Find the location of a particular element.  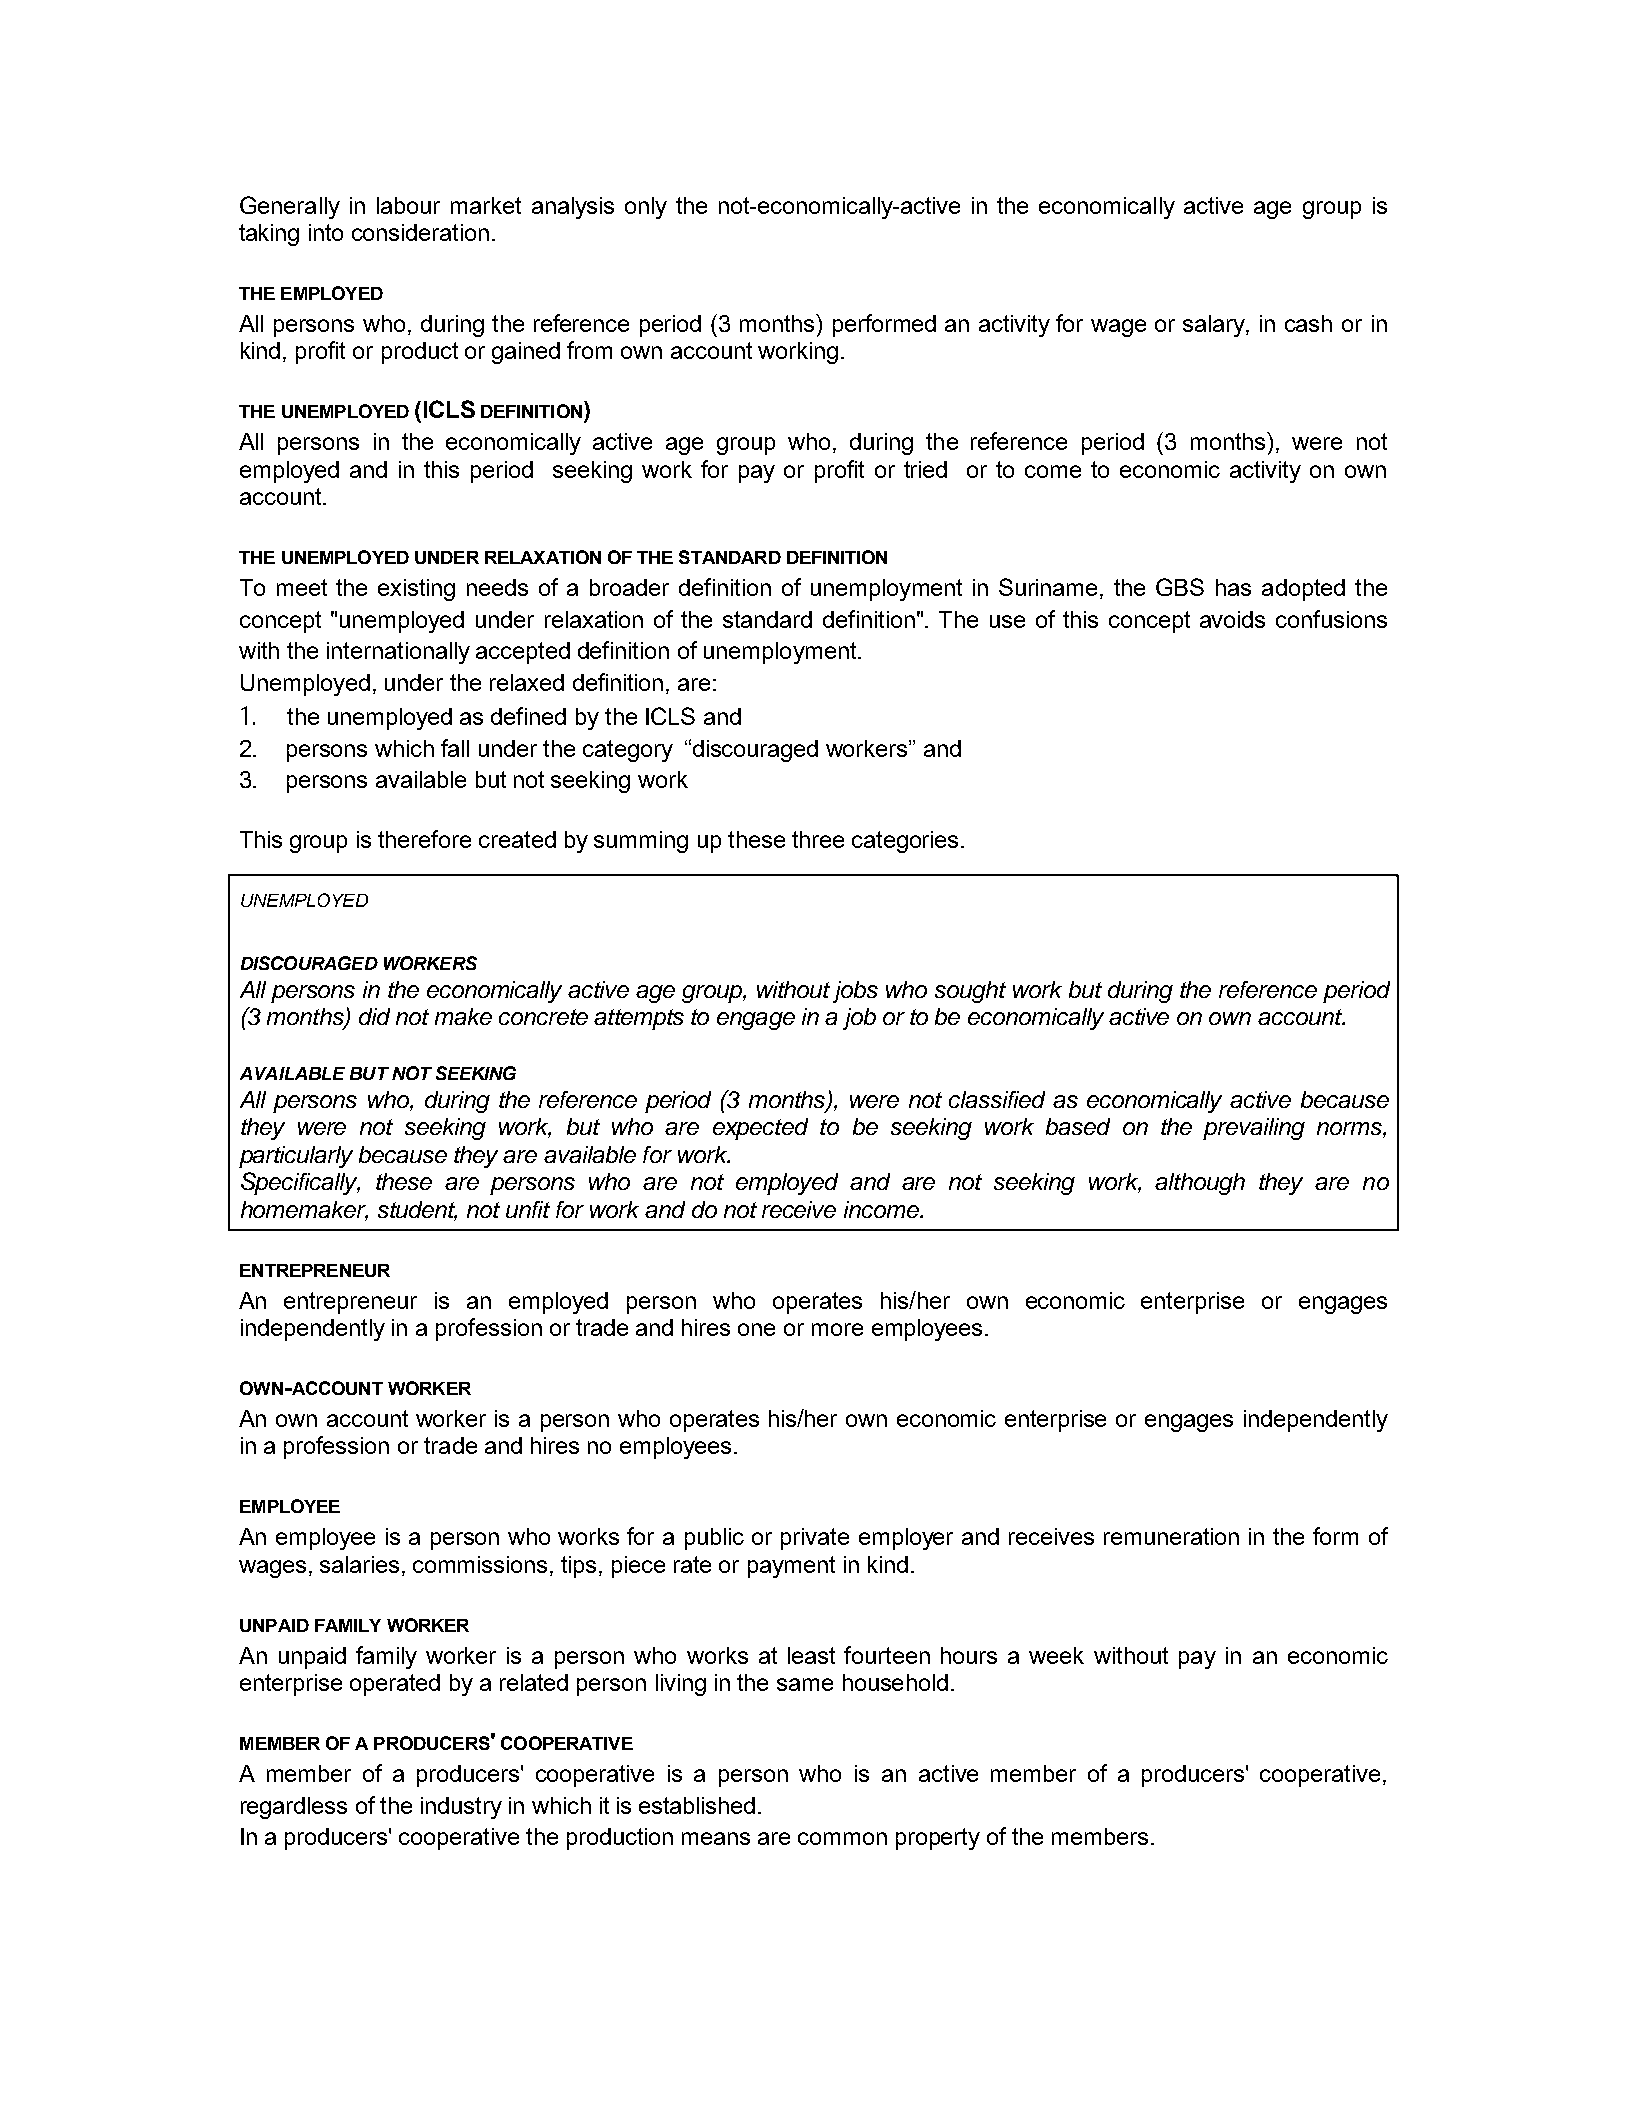

did is located at coordinates (374, 1016).
